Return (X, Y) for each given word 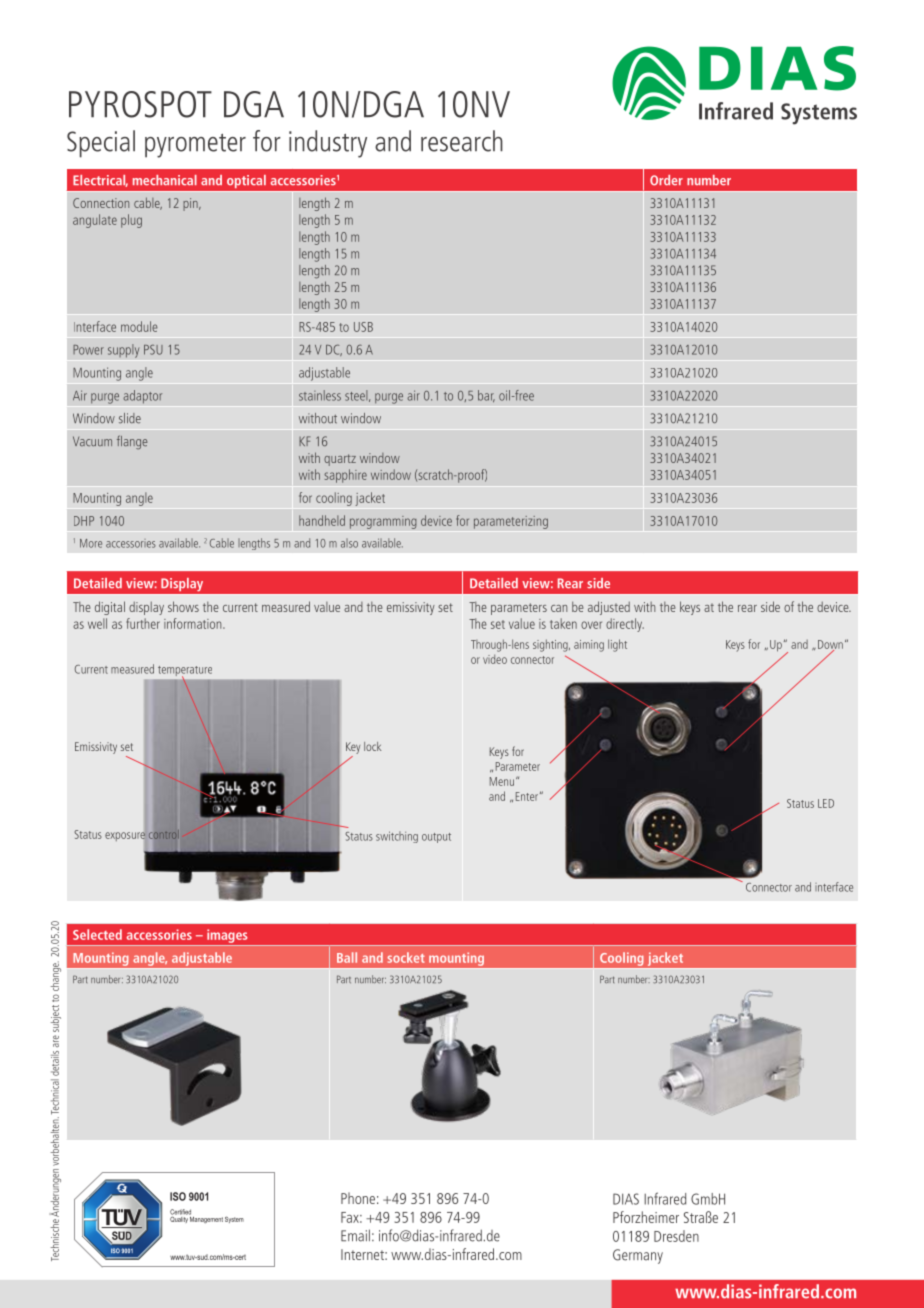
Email (355, 1235)
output (436, 838)
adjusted (609, 608)
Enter (527, 796)
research (462, 141)
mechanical (165, 180)
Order (666, 180)
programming (383, 522)
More (91, 543)
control (165, 835)
